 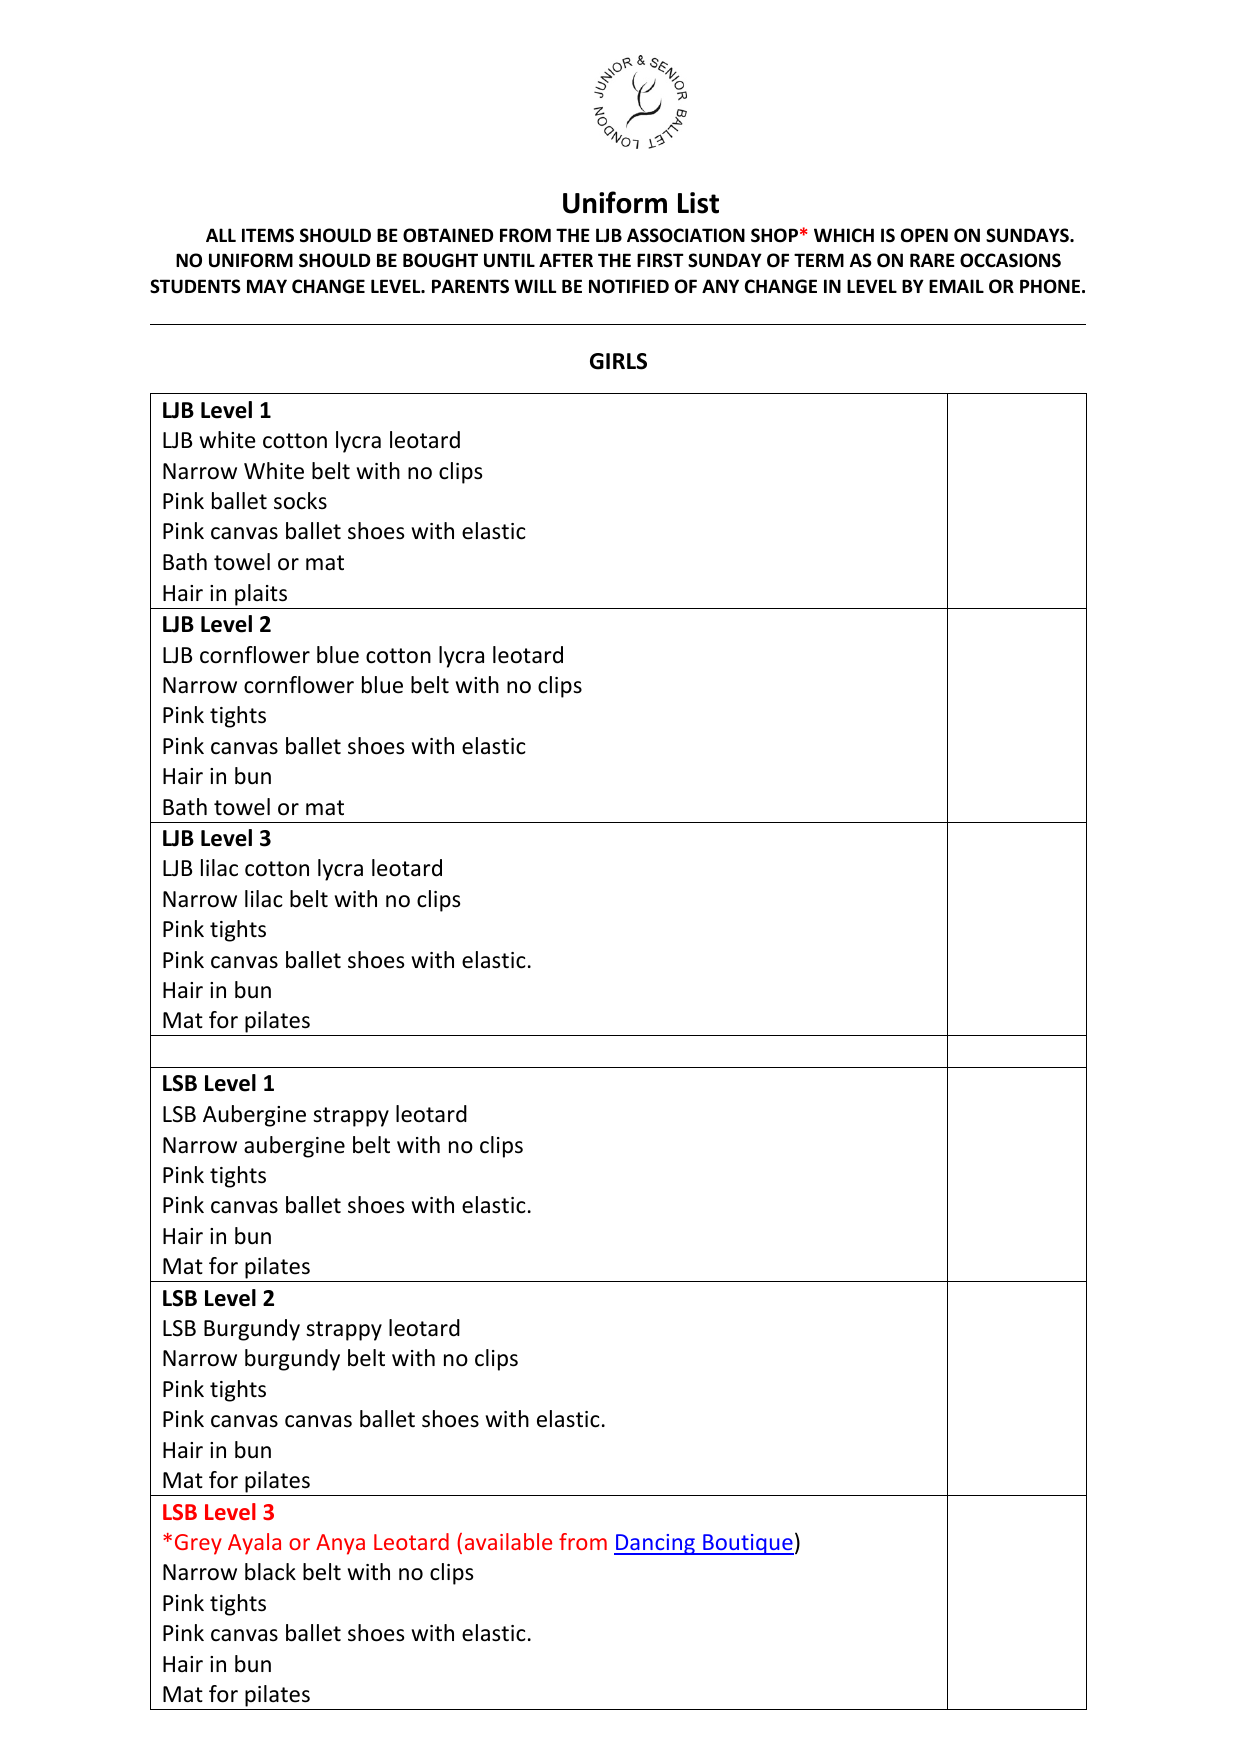 What do you see at coordinates (924, 235) in the screenshot?
I see `OPEN` at bounding box center [924, 235].
